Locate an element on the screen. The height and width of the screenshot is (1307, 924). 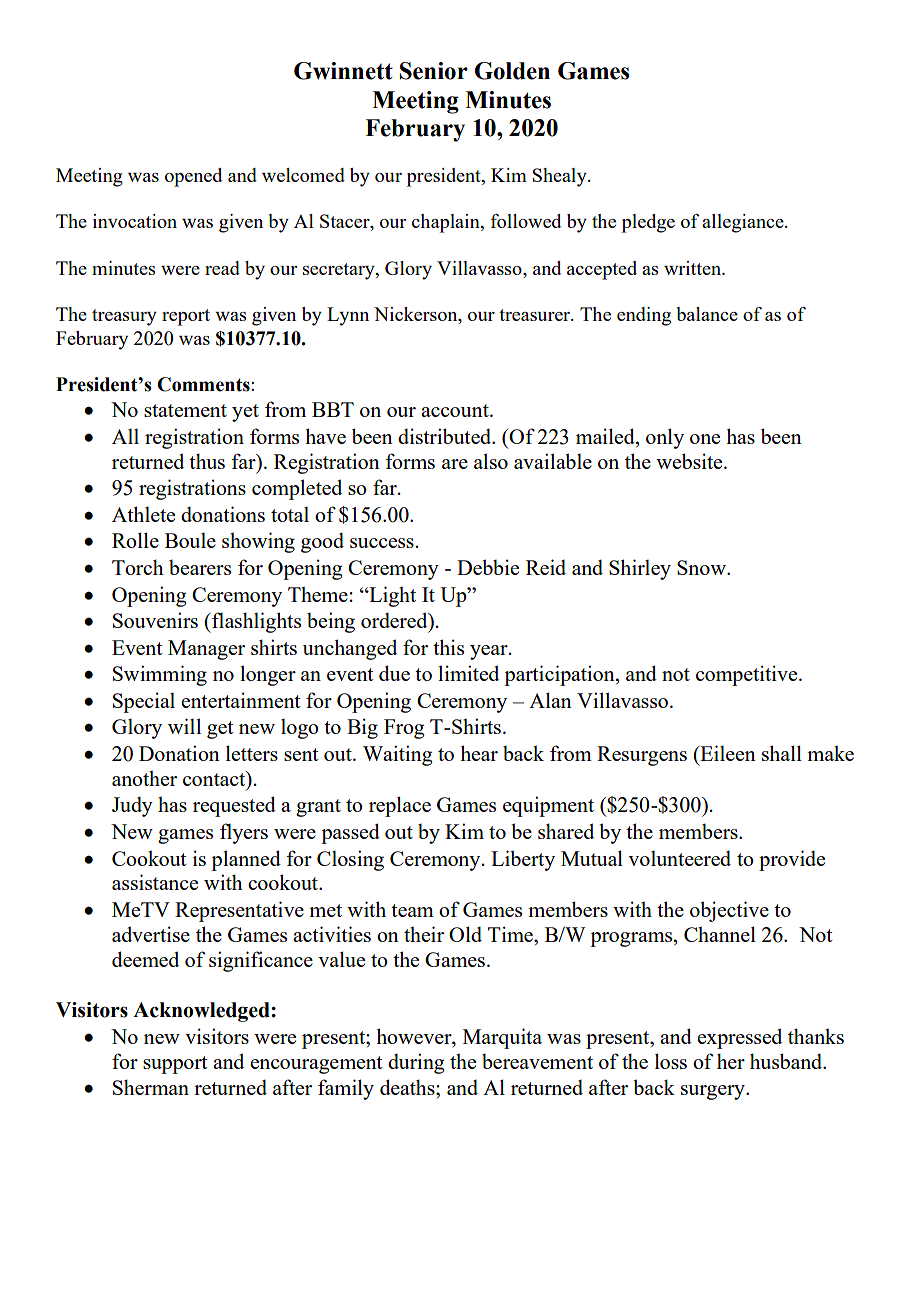
Golden is located at coordinates (512, 71).
